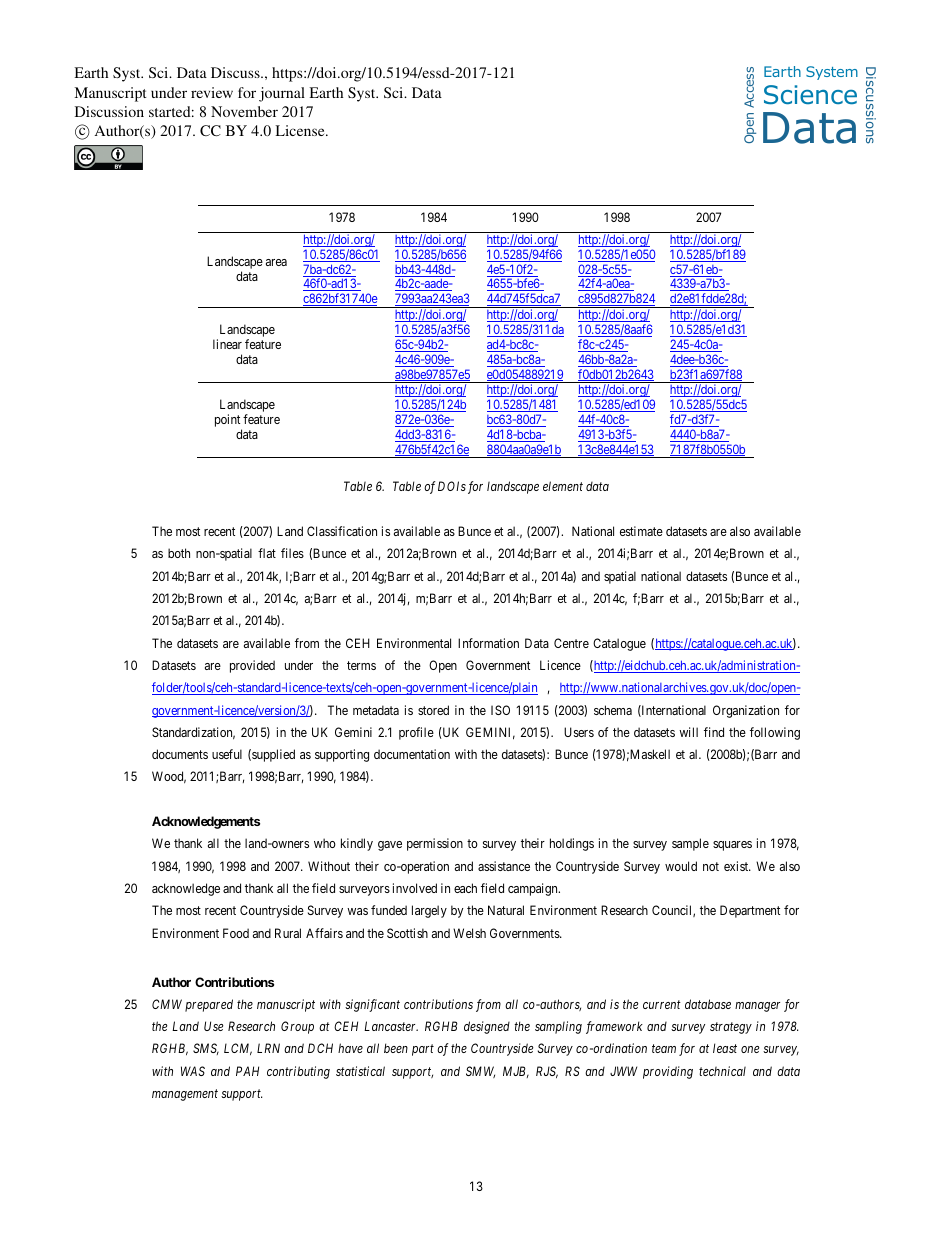 Image resolution: width=952 pixels, height=1257 pixels. Describe the element at coordinates (810, 95) in the screenshot. I see `Science` at that location.
